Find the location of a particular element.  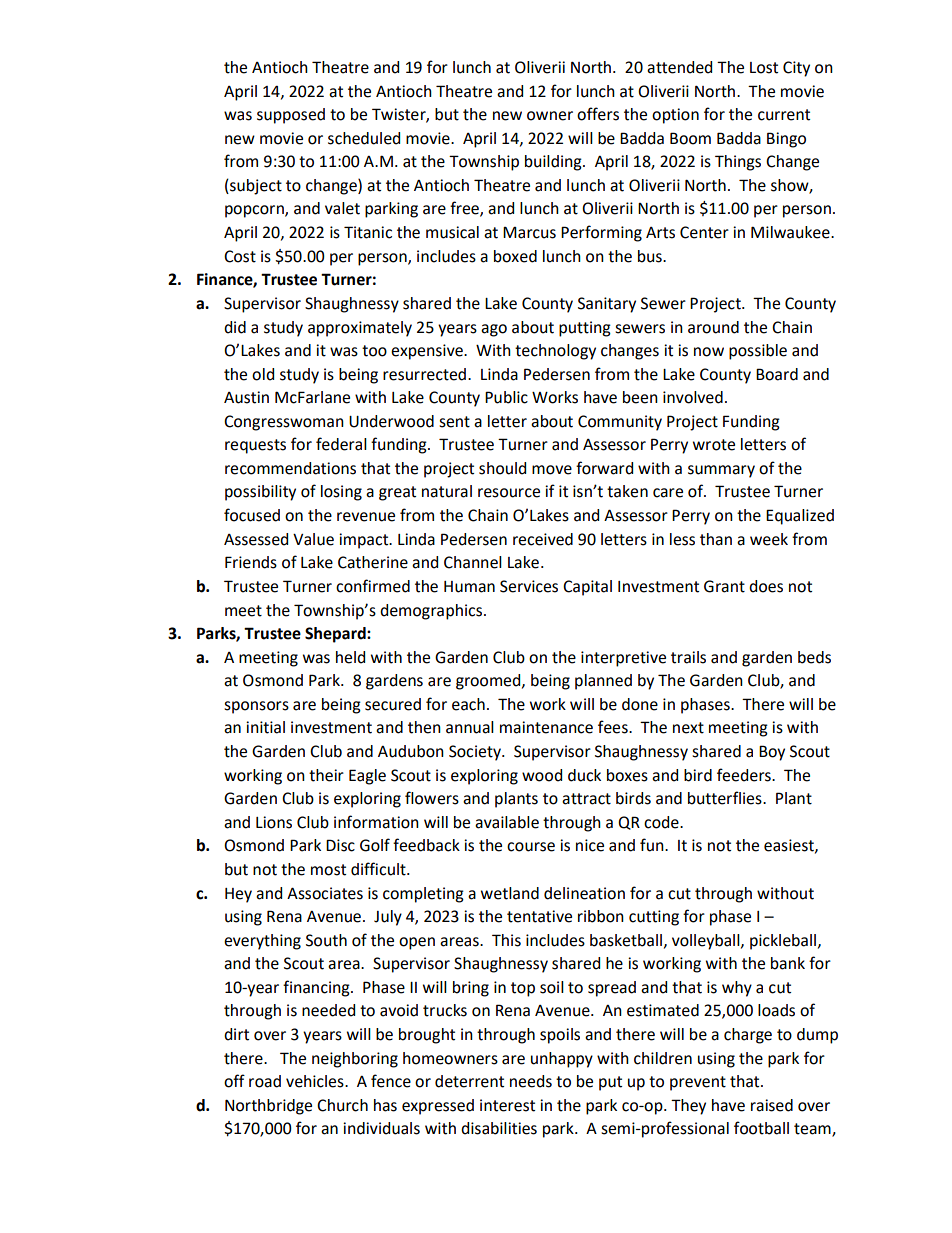

vehicles is located at coordinates (316, 1081).
